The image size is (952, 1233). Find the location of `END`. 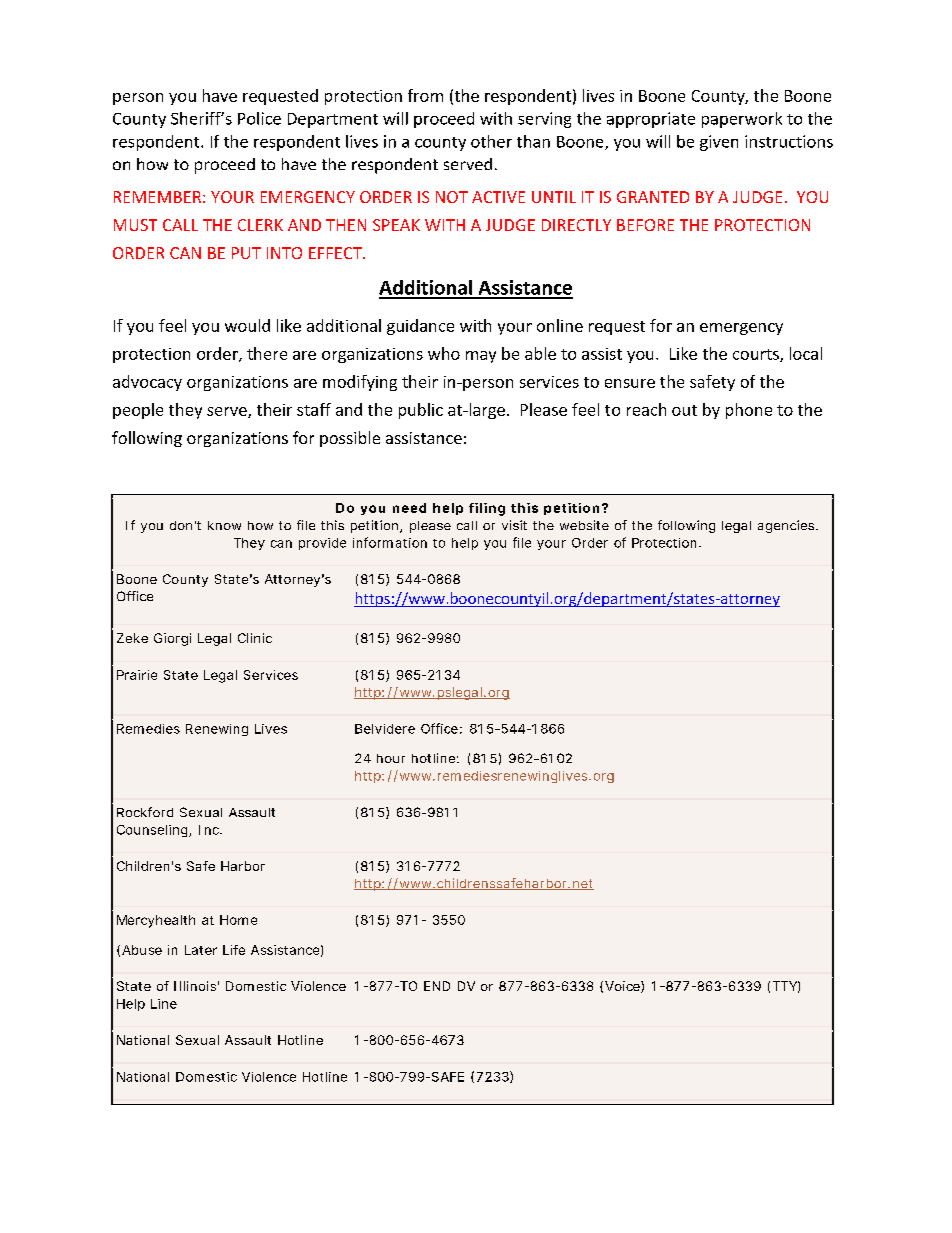

END is located at coordinates (437, 986).
